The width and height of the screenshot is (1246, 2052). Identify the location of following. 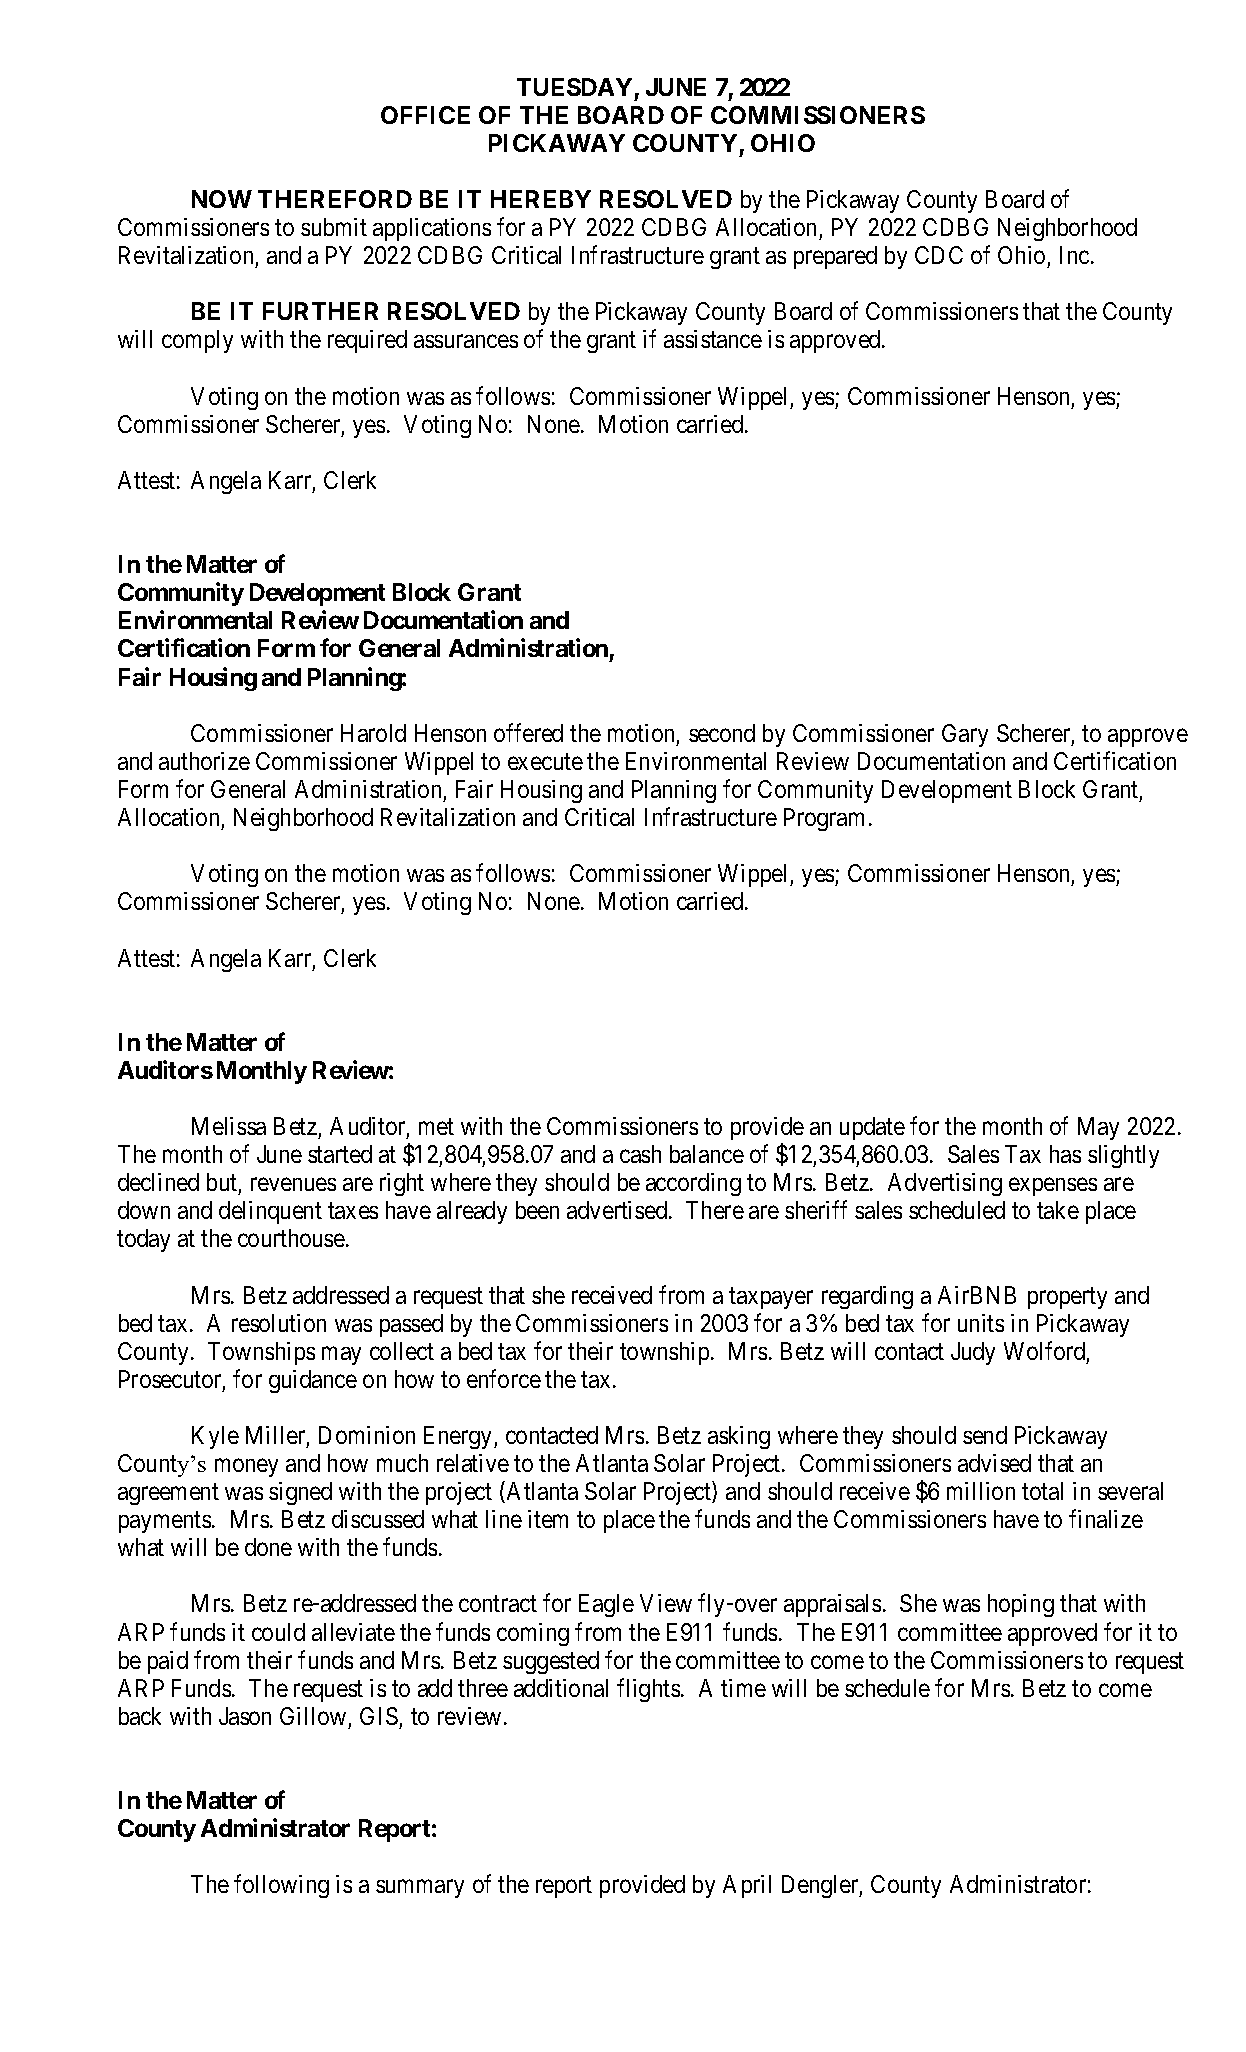
(281, 1886).
